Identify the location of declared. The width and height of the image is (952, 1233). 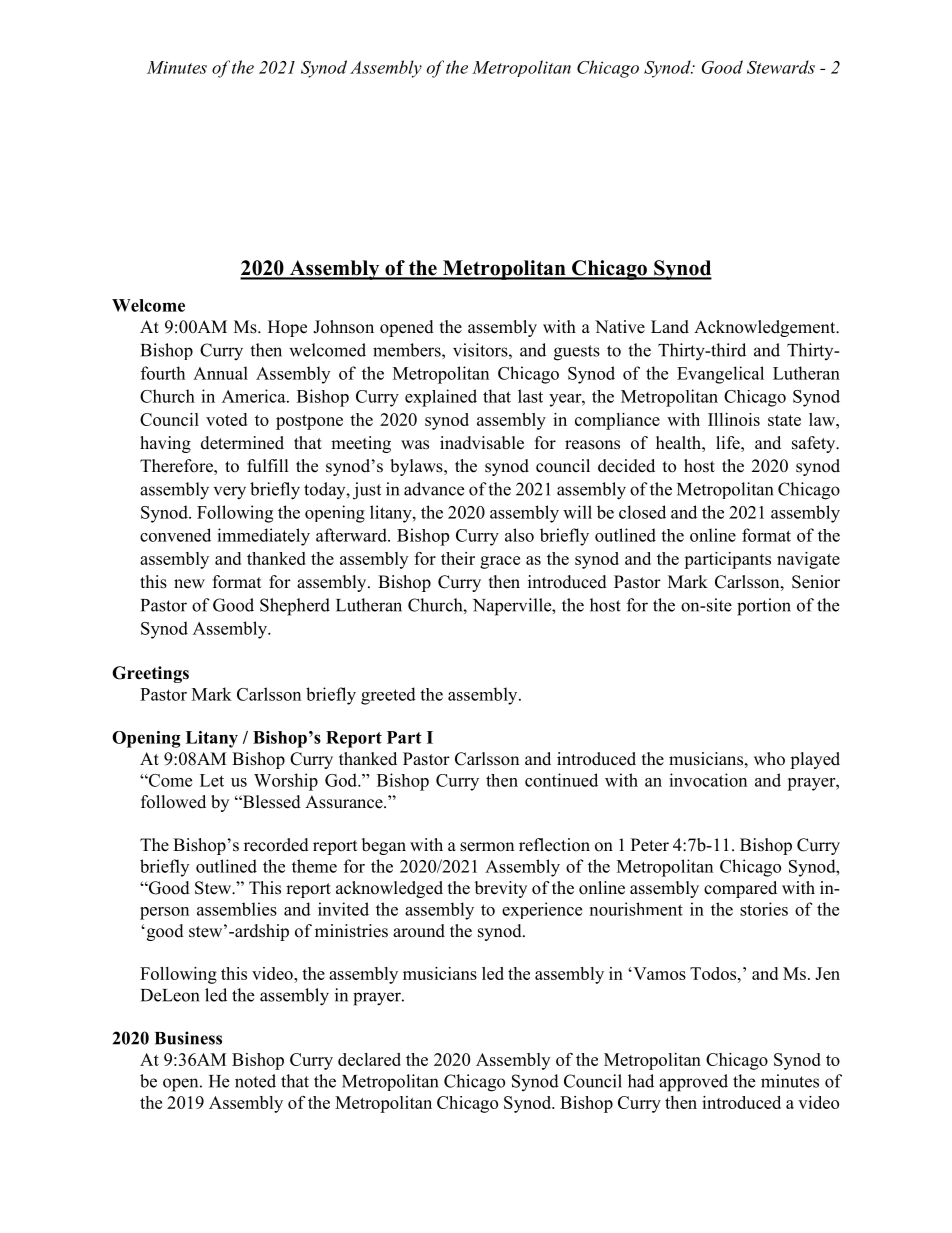
(369, 1059).
